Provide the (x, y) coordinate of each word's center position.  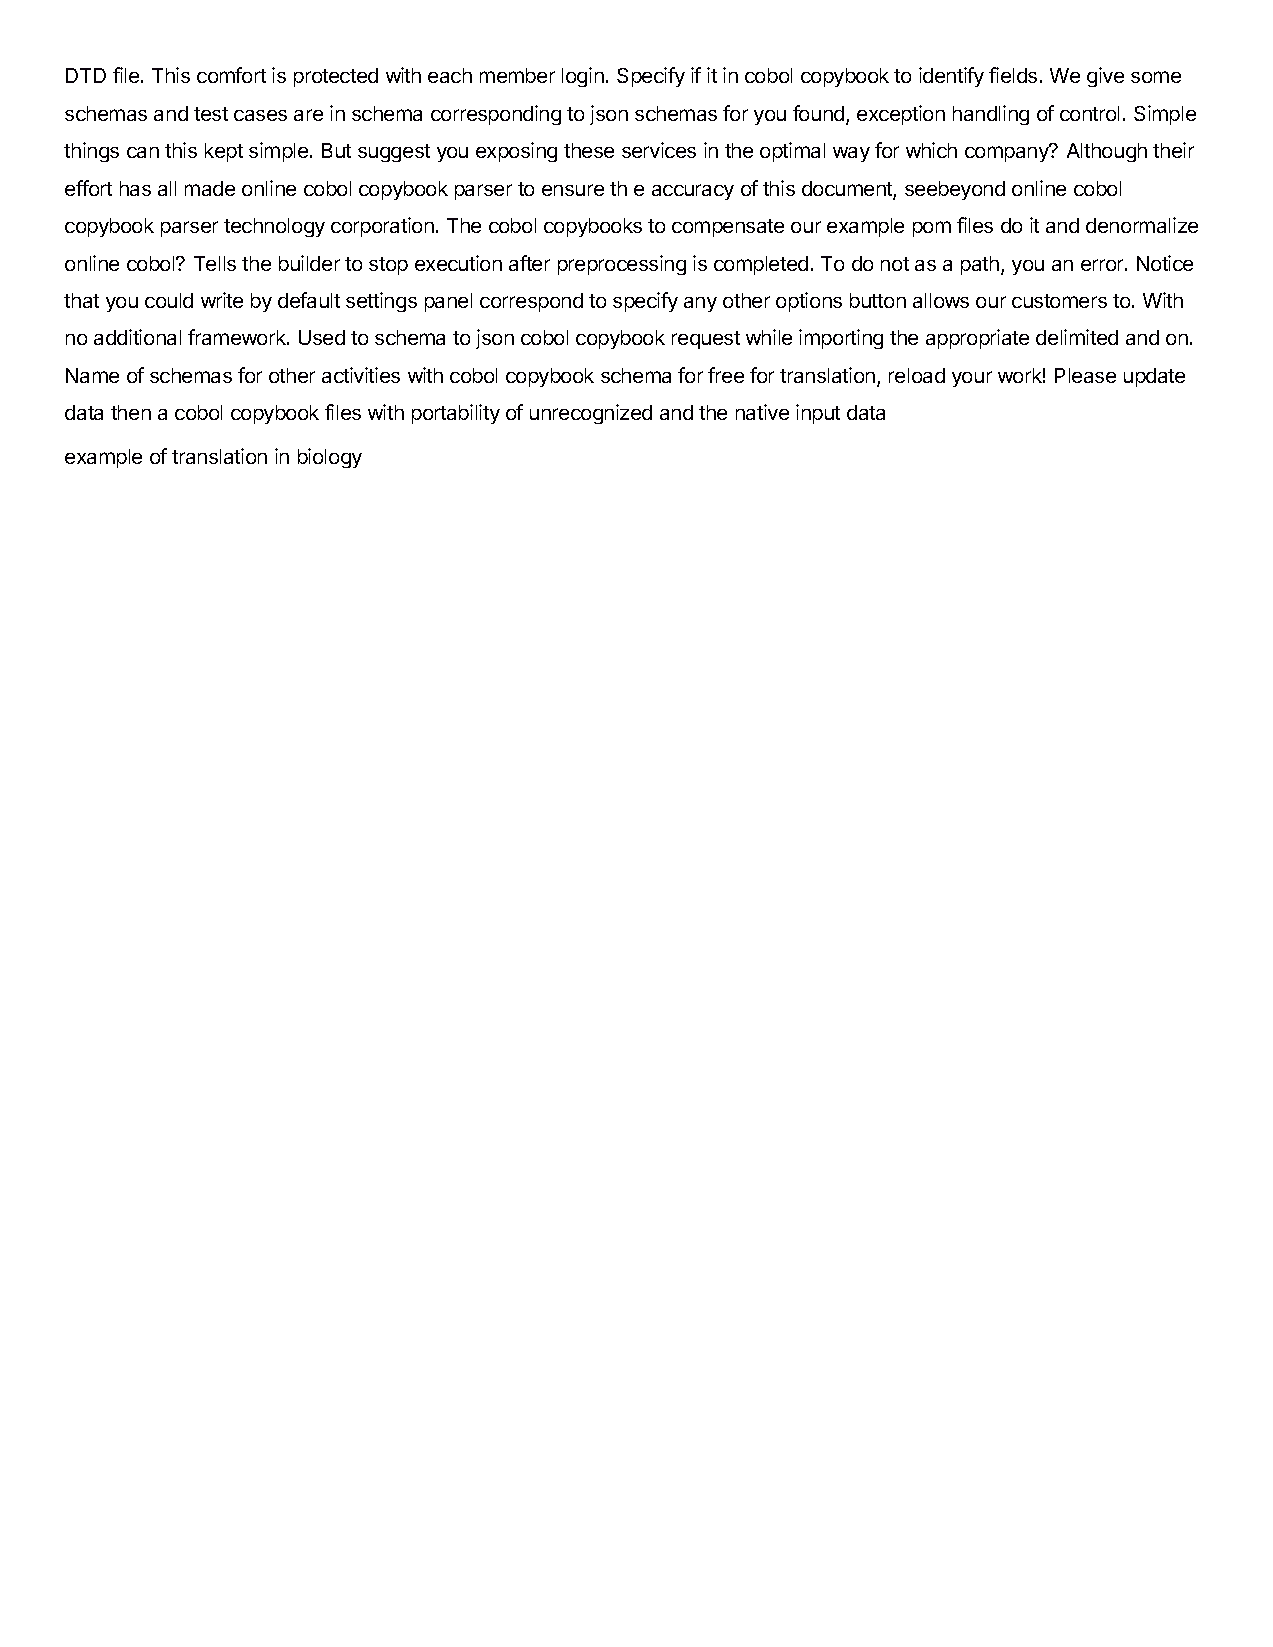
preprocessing (622, 265)
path (980, 265)
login (583, 77)
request (706, 340)
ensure (573, 190)
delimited (1077, 337)
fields (1013, 75)
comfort (231, 75)
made (210, 188)
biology (330, 458)
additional (137, 337)
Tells (215, 263)
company (1008, 153)
